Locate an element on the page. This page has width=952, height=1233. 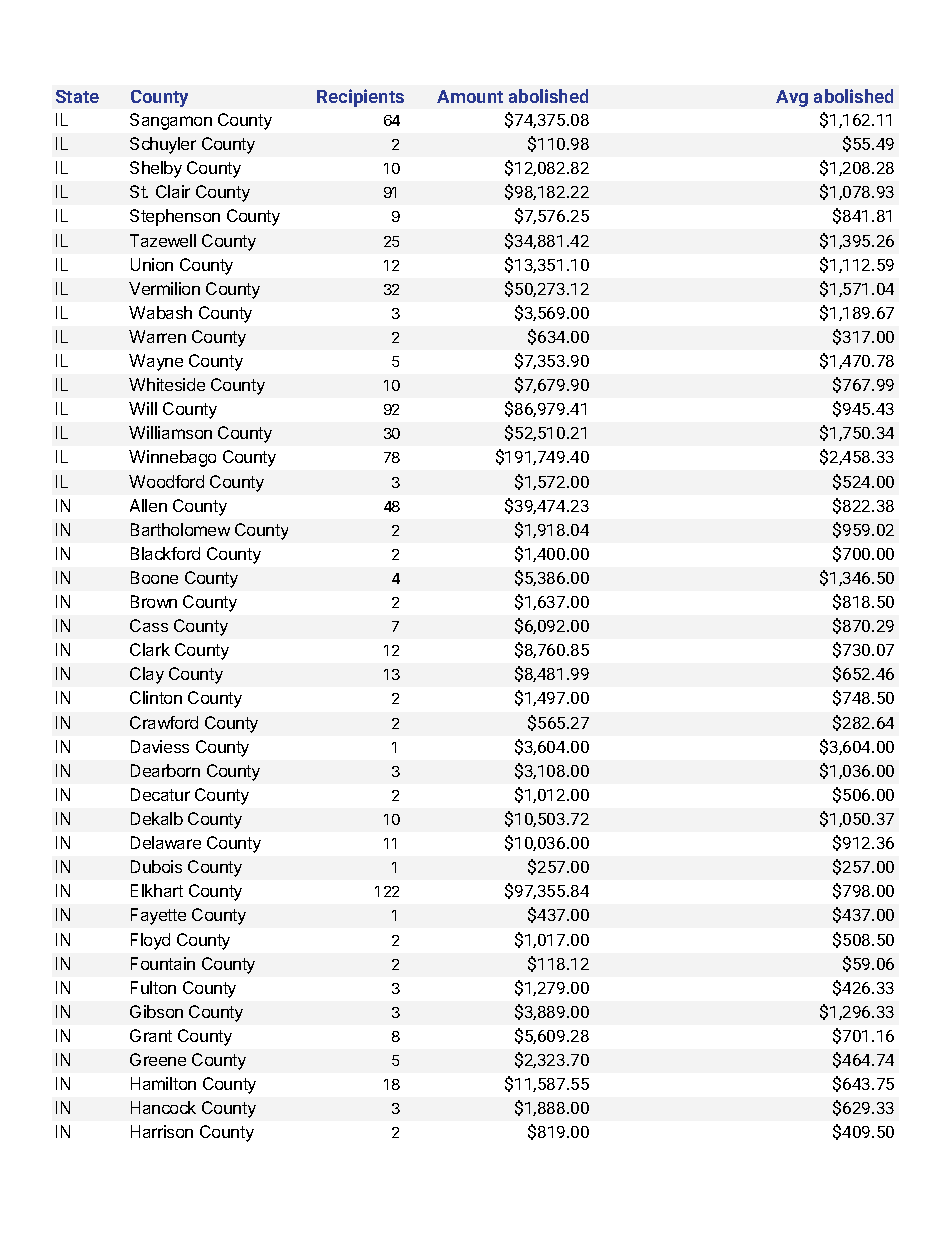
Boone is located at coordinates (154, 577).
